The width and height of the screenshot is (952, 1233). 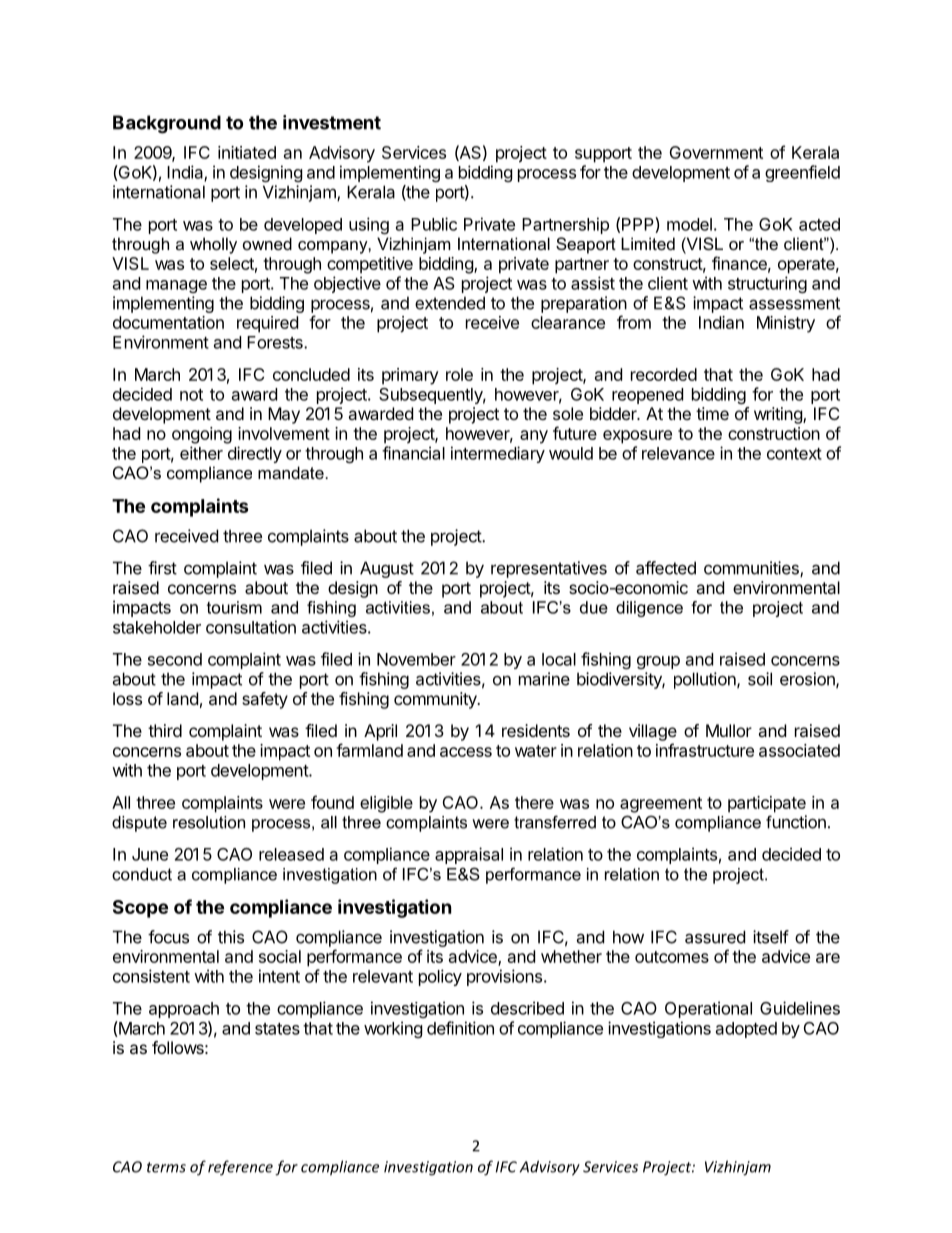 I want to click on Government, so click(x=716, y=152).
